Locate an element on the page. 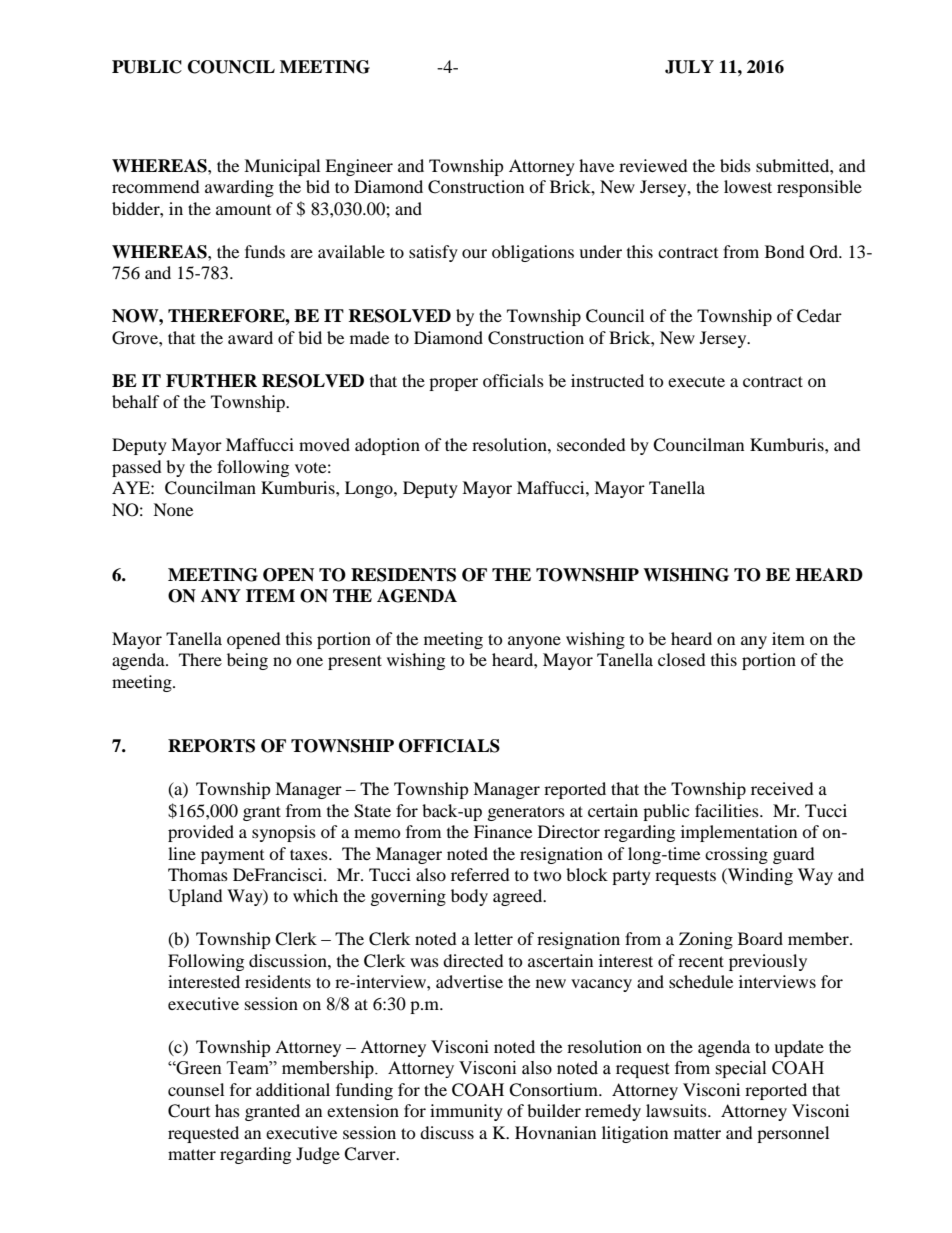 The width and height of the document is (952, 1233). has is located at coordinates (227, 1110).
